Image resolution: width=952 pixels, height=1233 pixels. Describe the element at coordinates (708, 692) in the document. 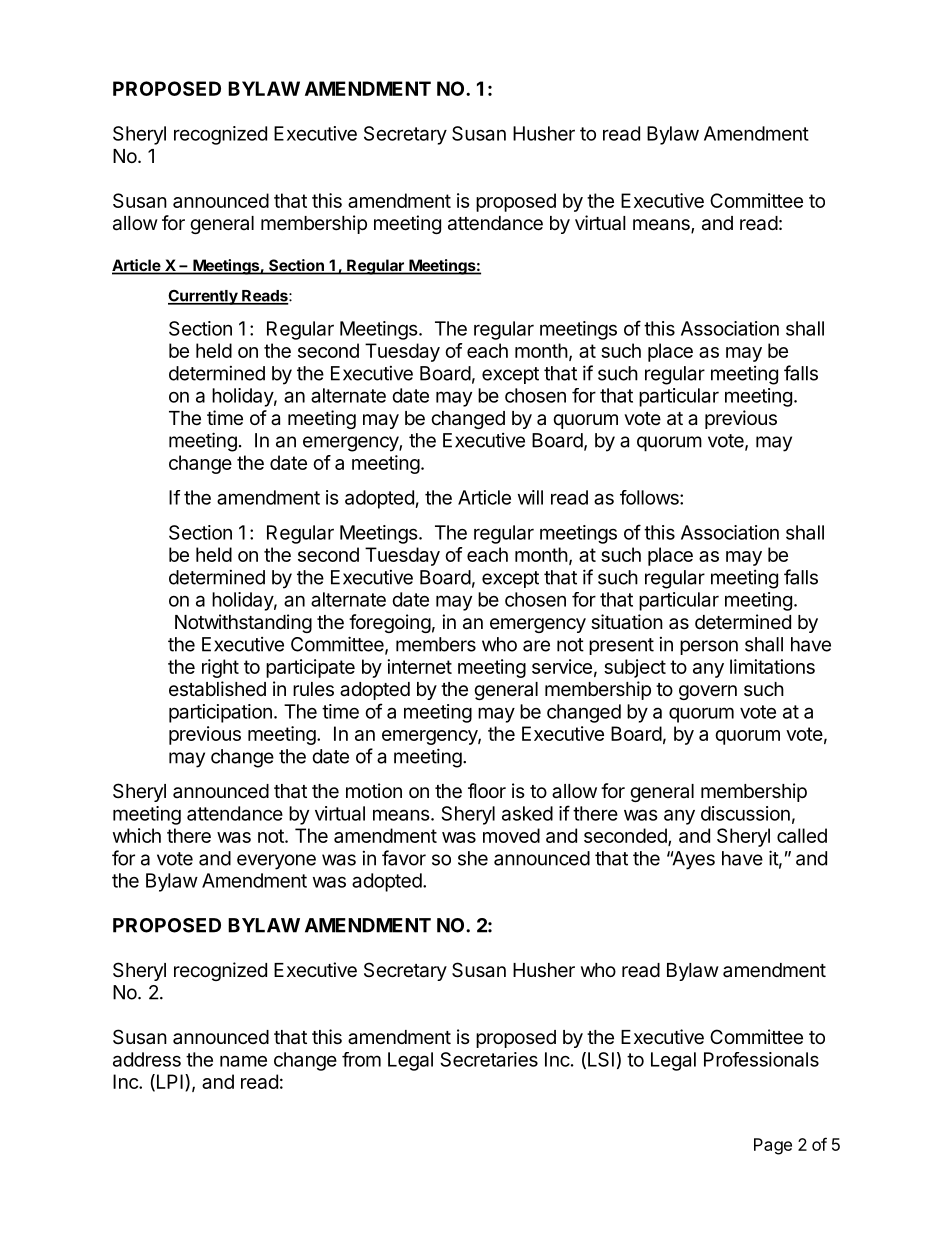

I see `govern` at that location.
